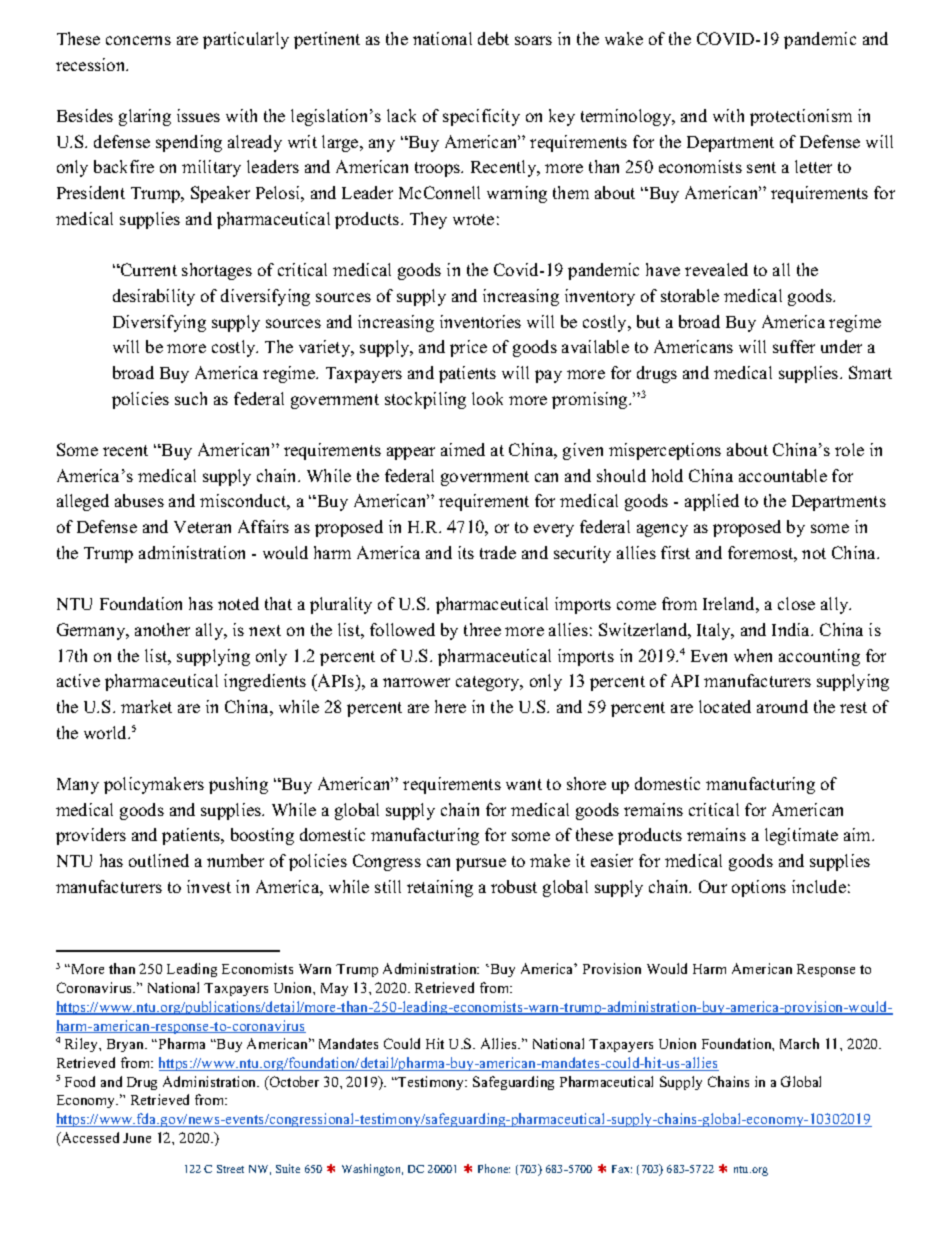 This document has height=1233, width=952. I want to click on price, so click(468, 348).
